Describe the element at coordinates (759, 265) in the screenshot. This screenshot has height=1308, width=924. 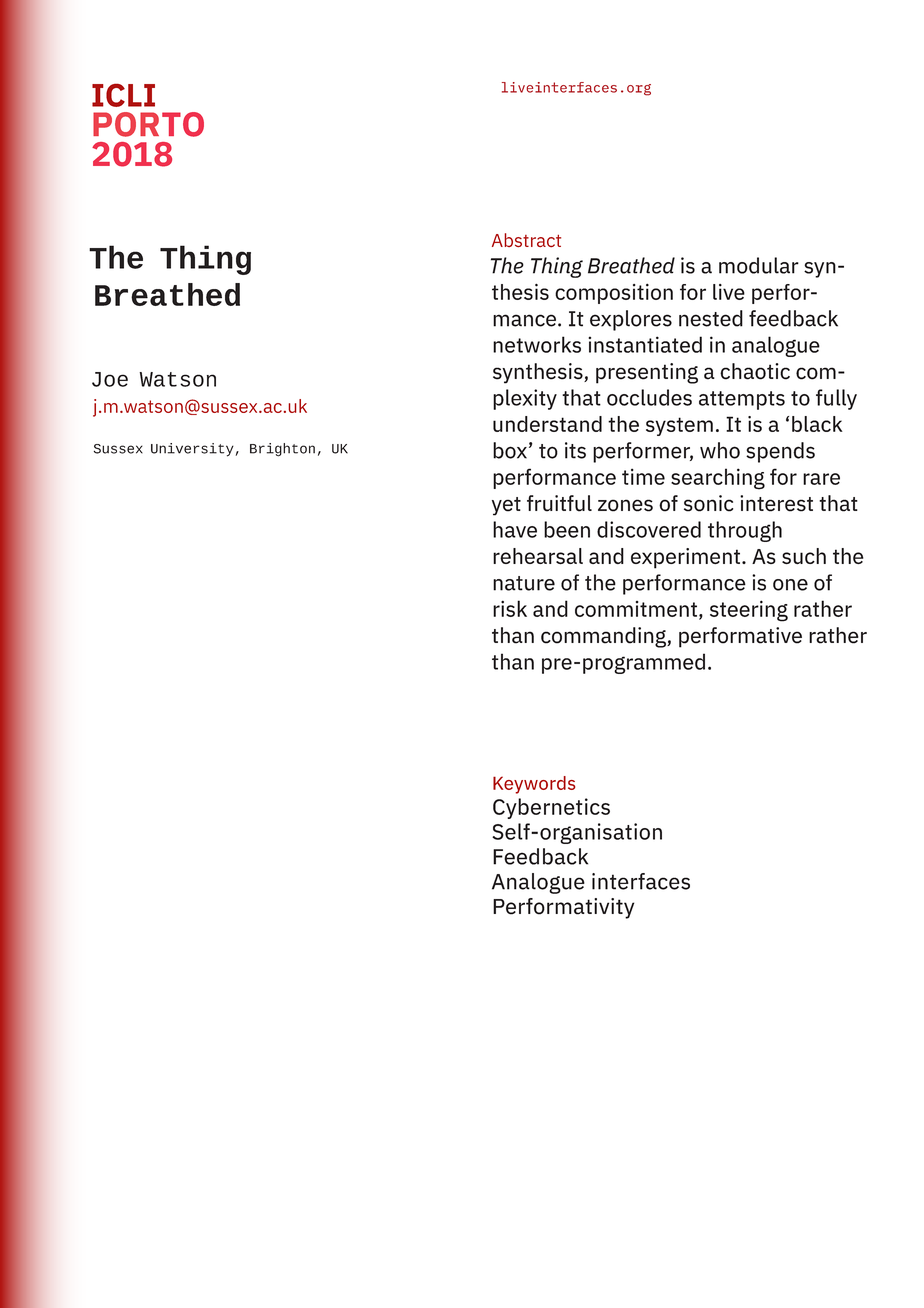
I see `modular` at that location.
